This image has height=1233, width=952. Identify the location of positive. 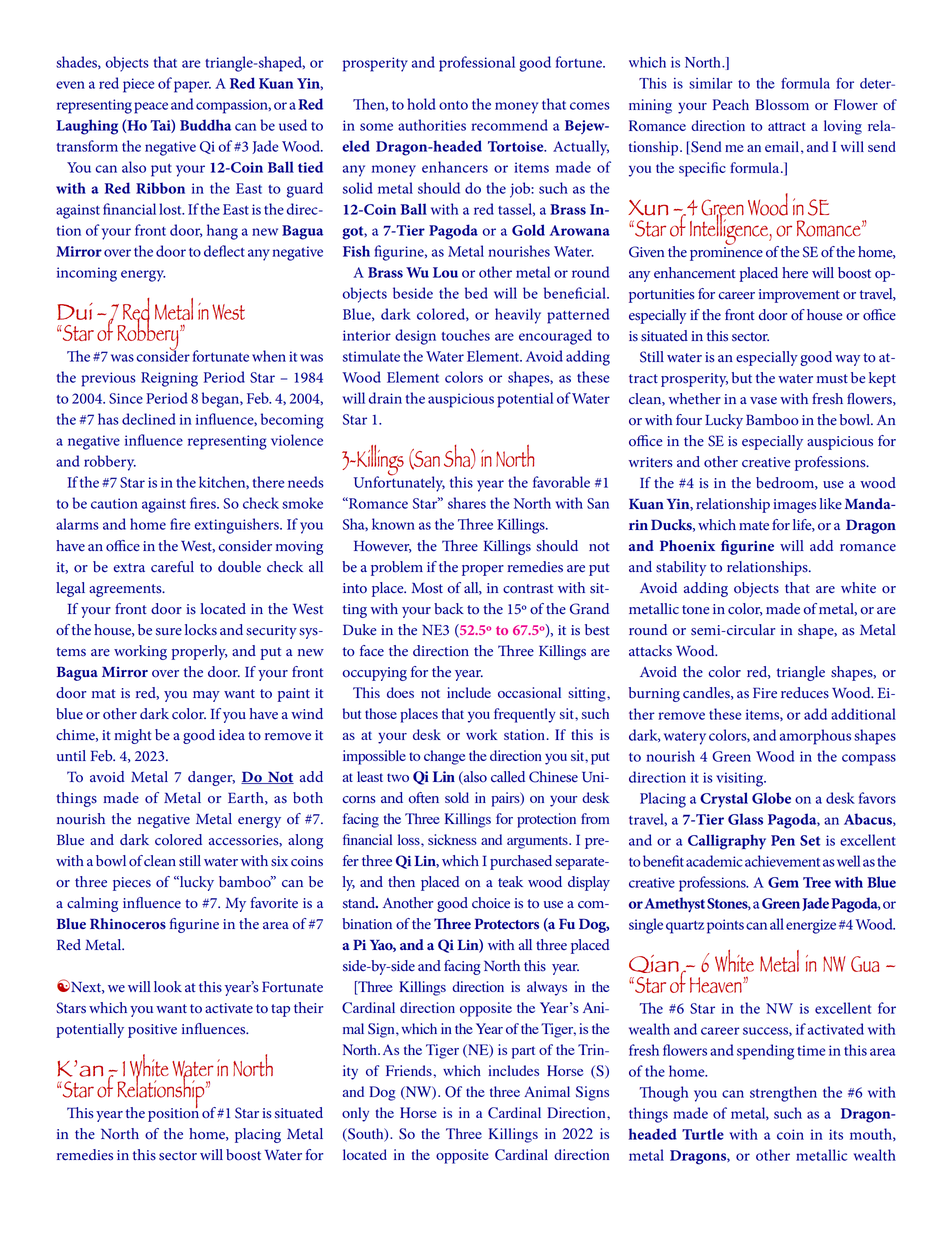
(152, 1031).
